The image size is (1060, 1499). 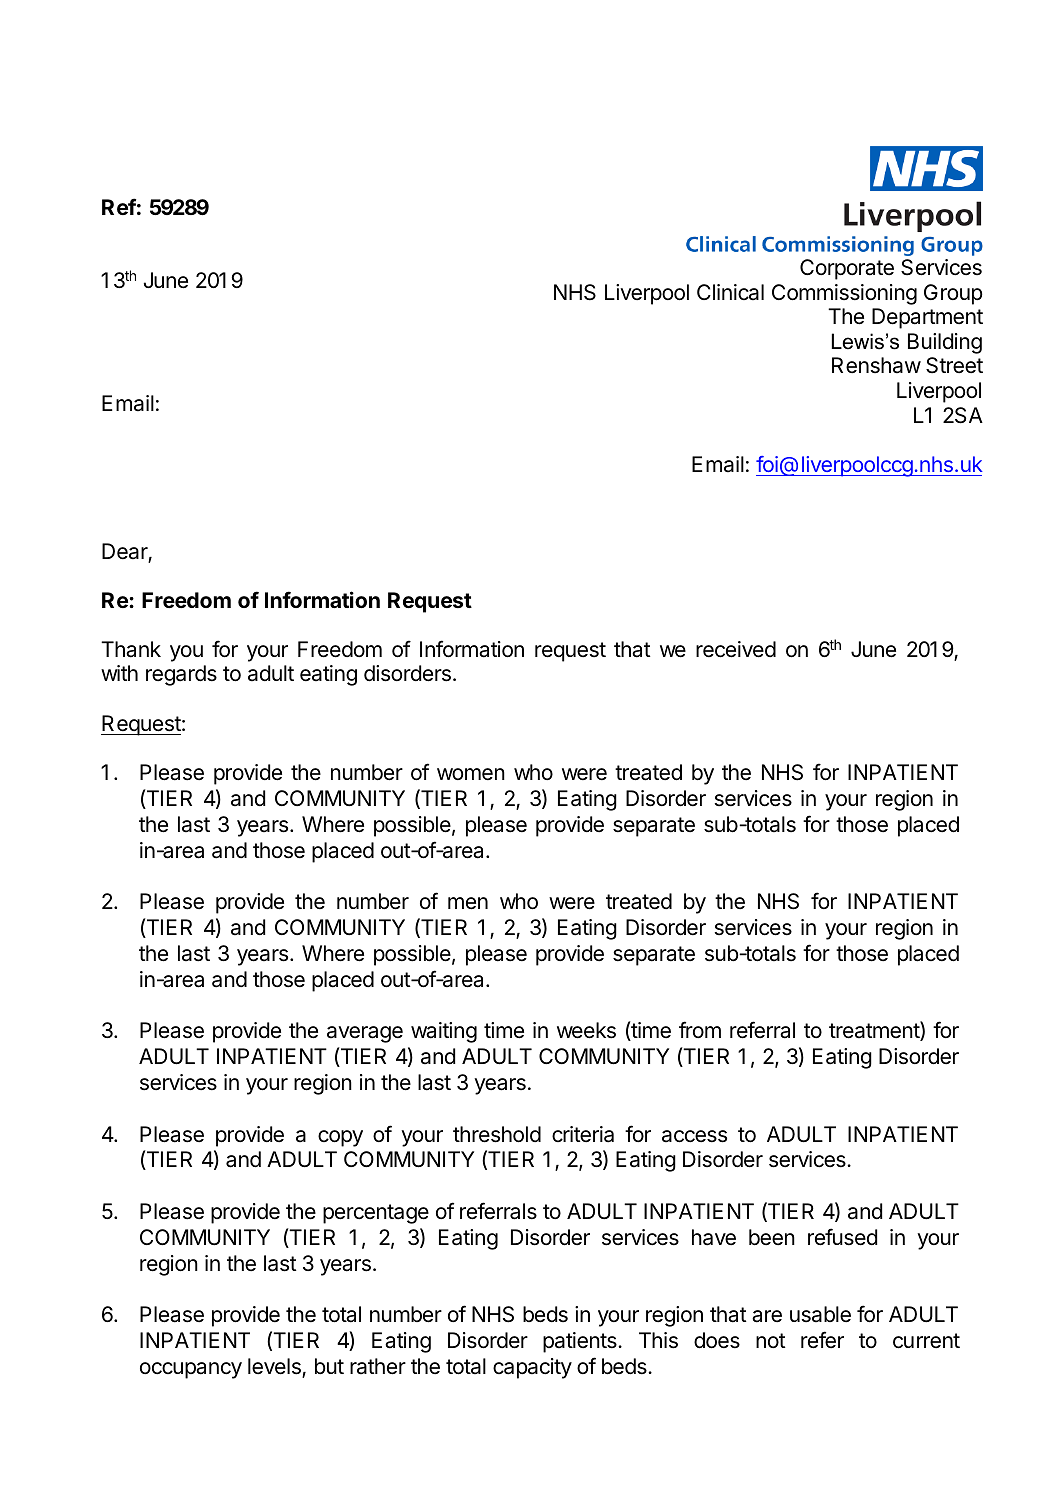 I want to click on women, so click(x=471, y=774).
